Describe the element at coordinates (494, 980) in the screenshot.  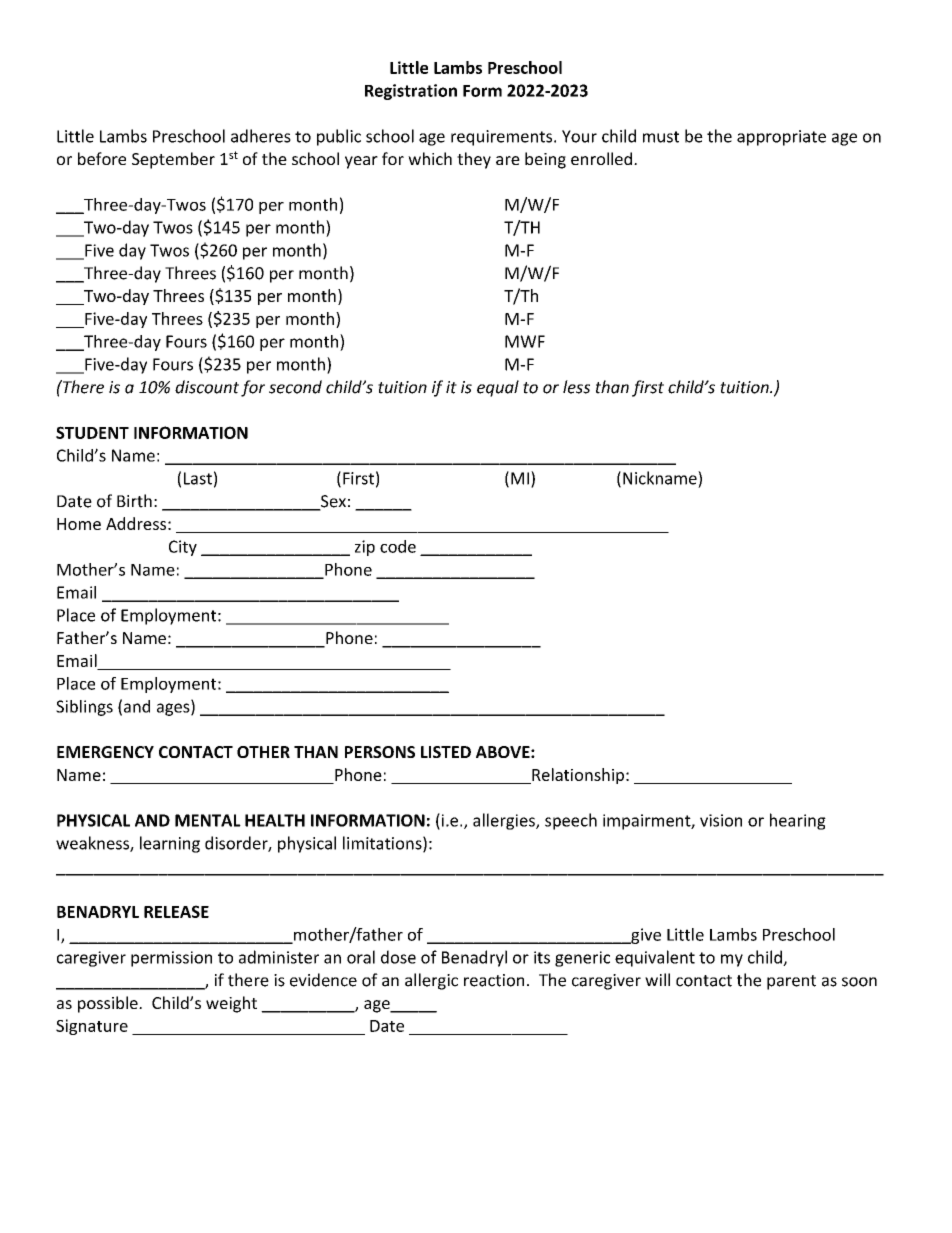
I see `reaction` at that location.
